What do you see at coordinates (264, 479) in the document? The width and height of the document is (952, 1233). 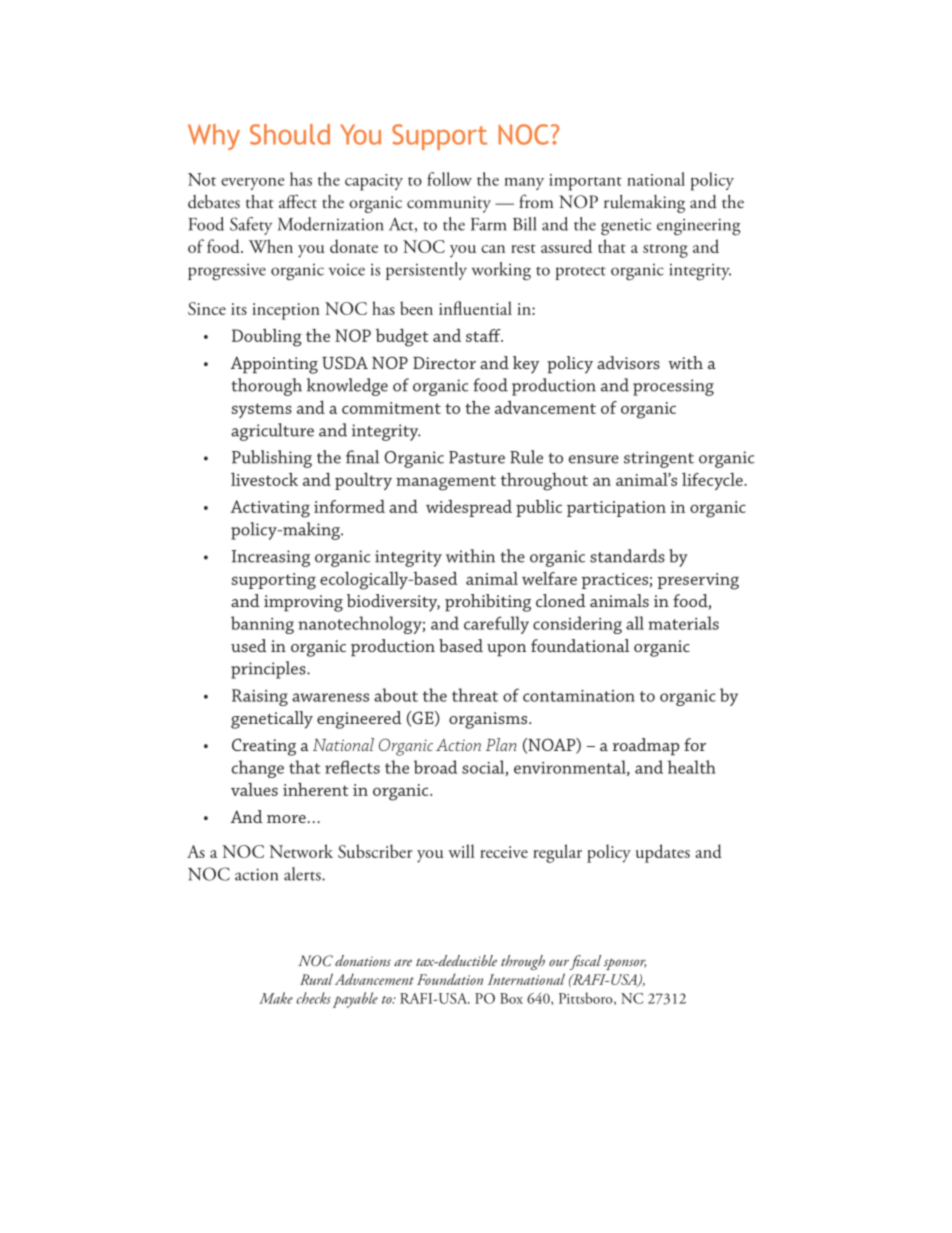 I see `livestock` at bounding box center [264, 479].
